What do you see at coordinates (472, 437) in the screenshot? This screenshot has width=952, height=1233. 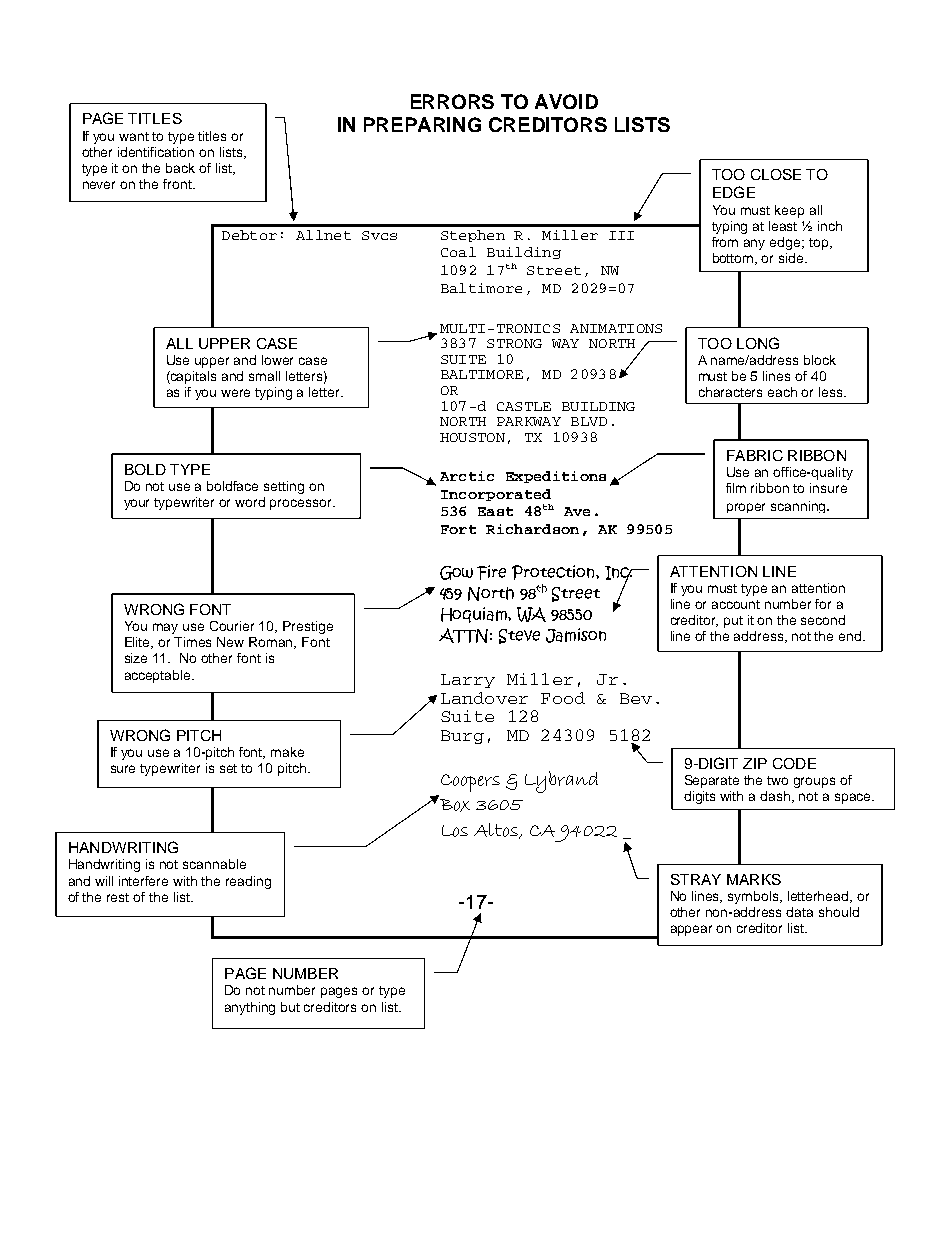 I see `HOUSTON` at bounding box center [472, 437].
